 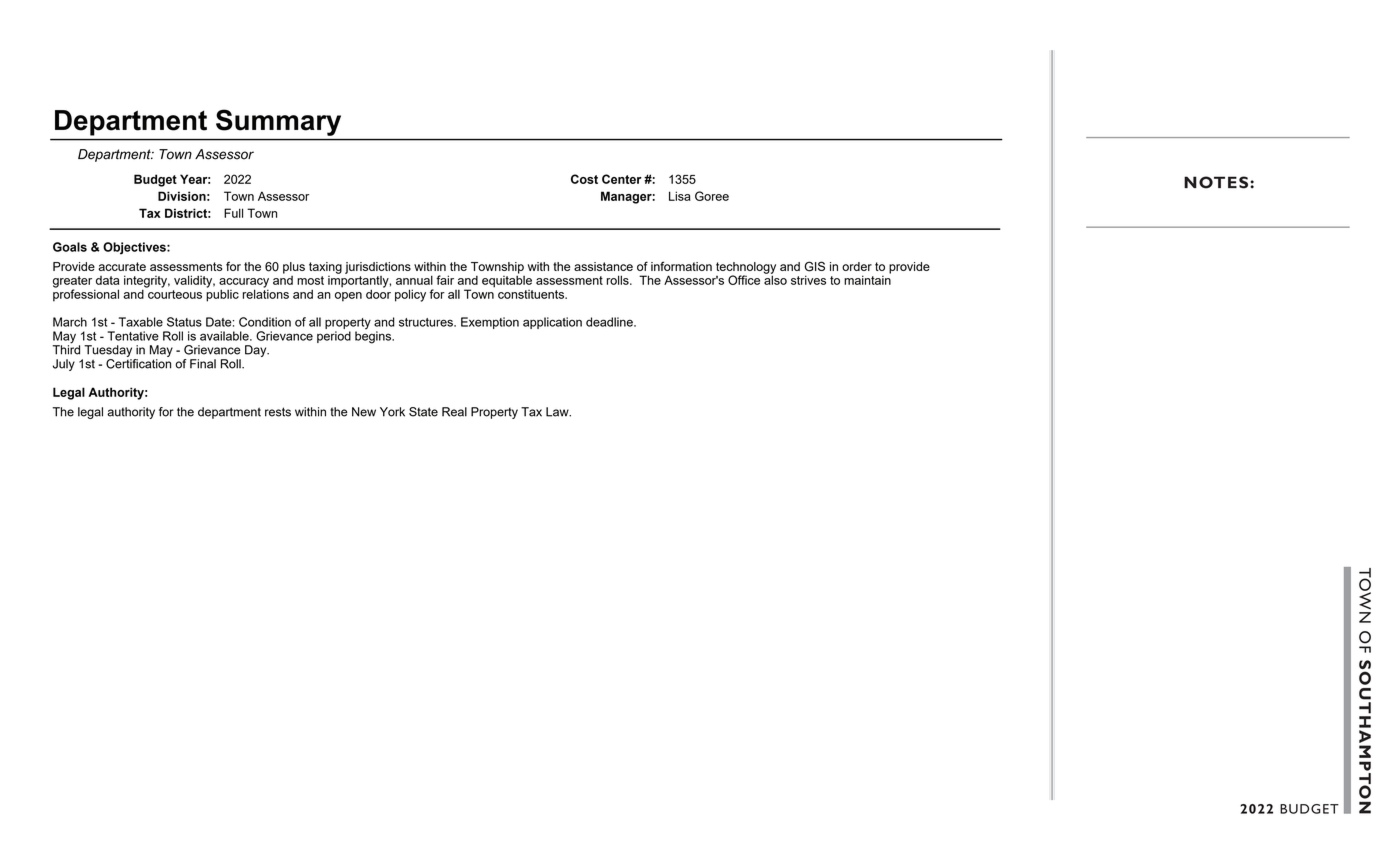 What do you see at coordinates (1217, 182) in the screenshot?
I see `NOTES` at bounding box center [1217, 182].
